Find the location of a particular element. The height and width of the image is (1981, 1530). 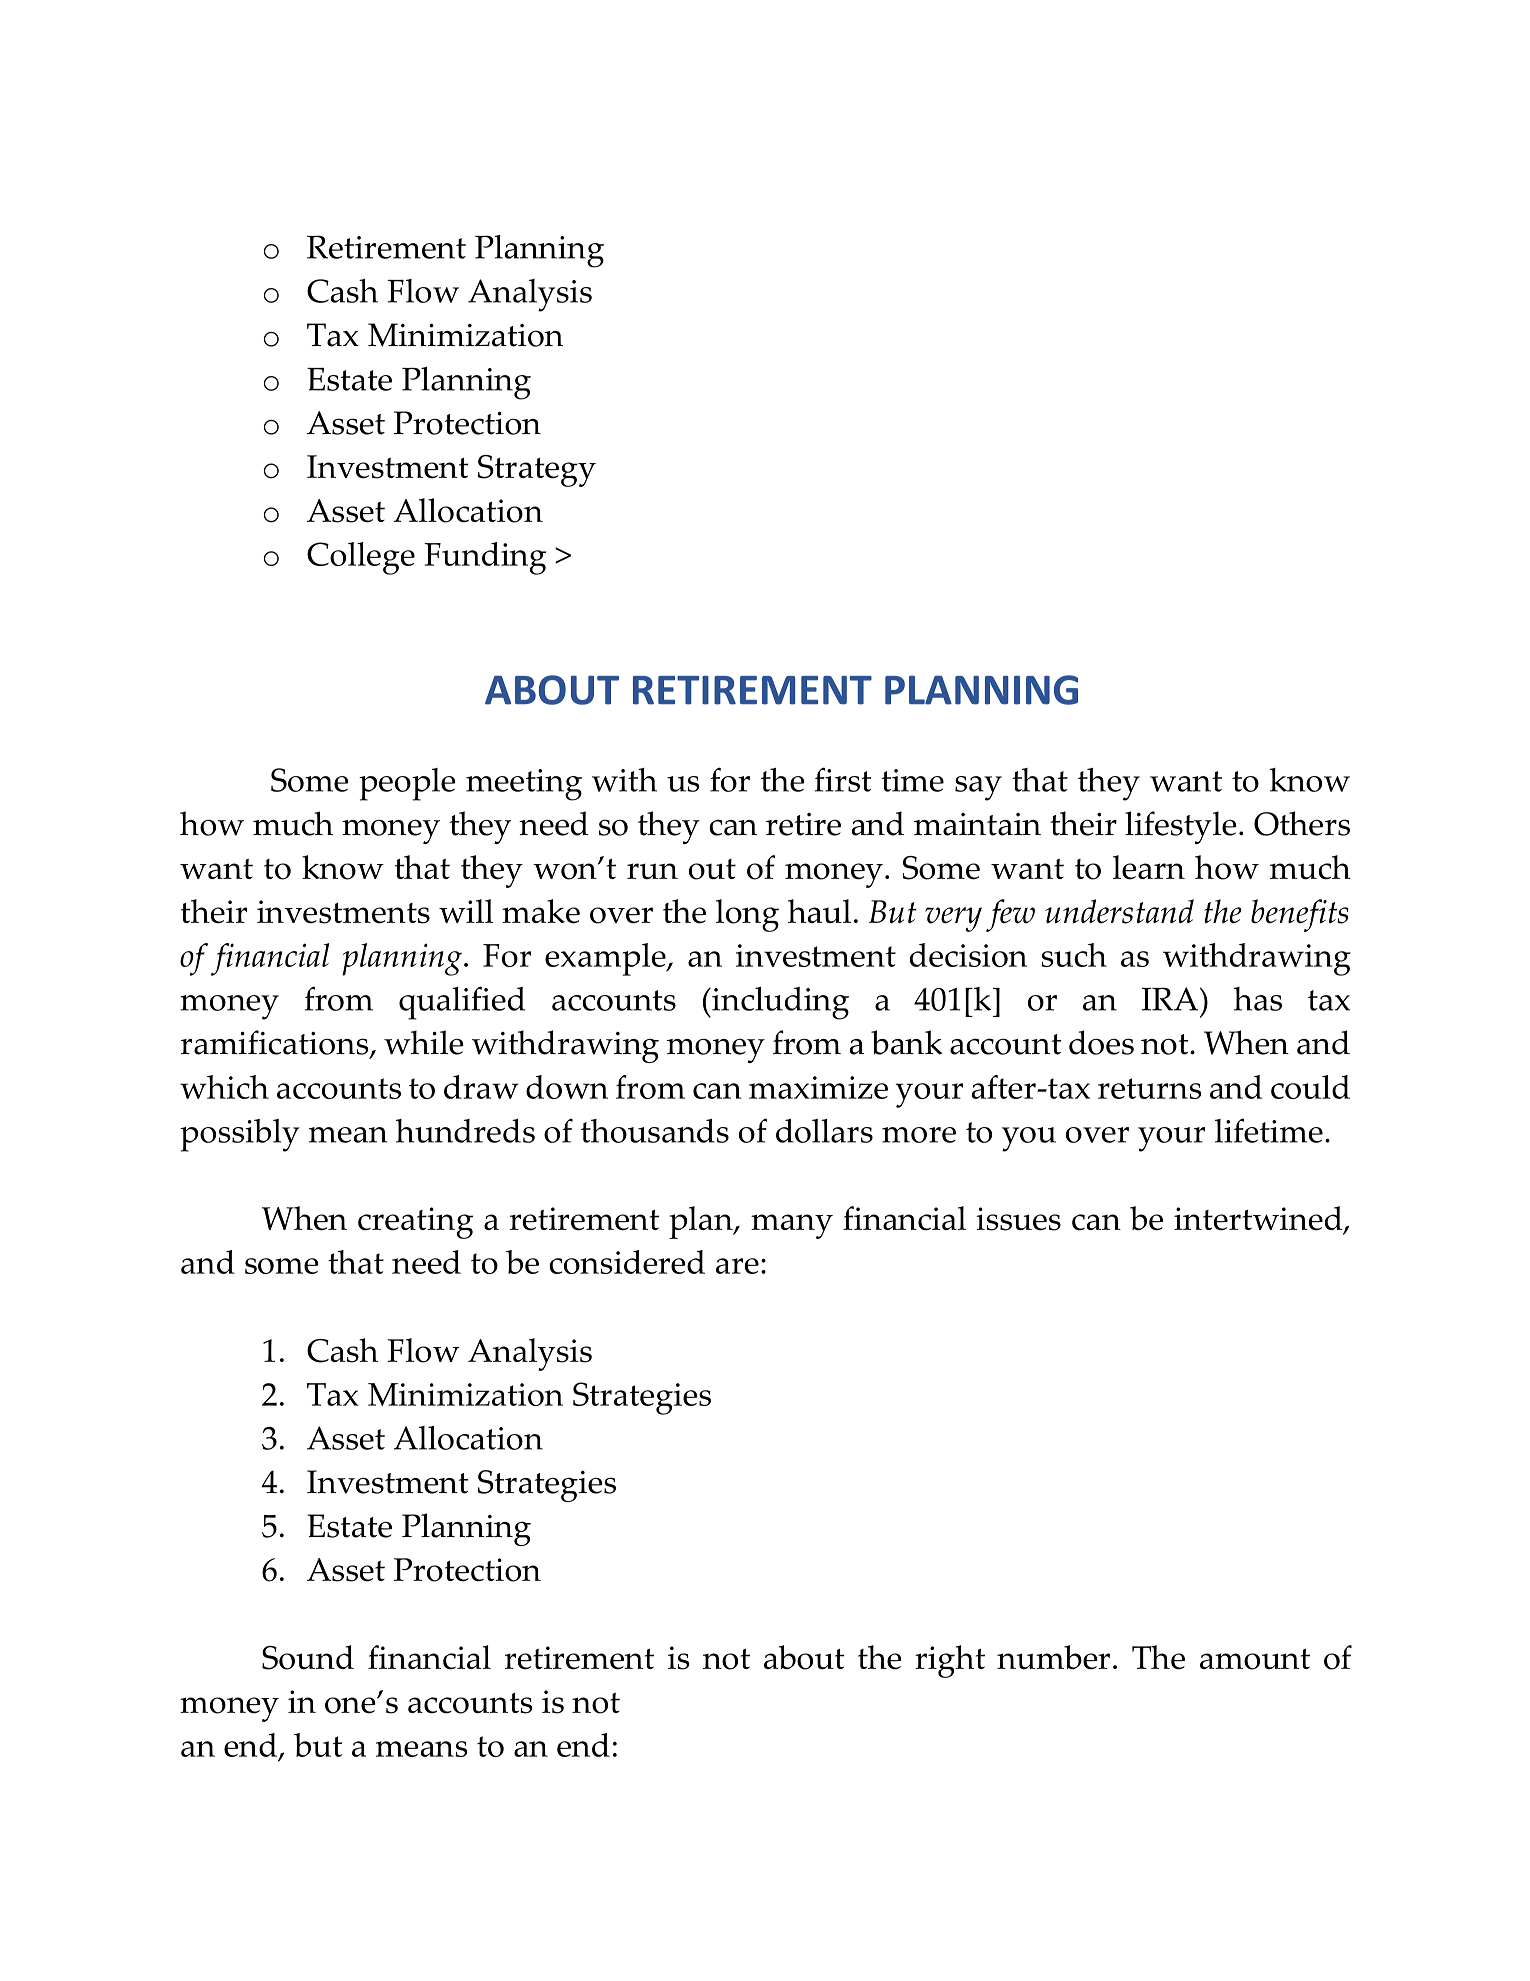

creating is located at coordinates (415, 1223).
